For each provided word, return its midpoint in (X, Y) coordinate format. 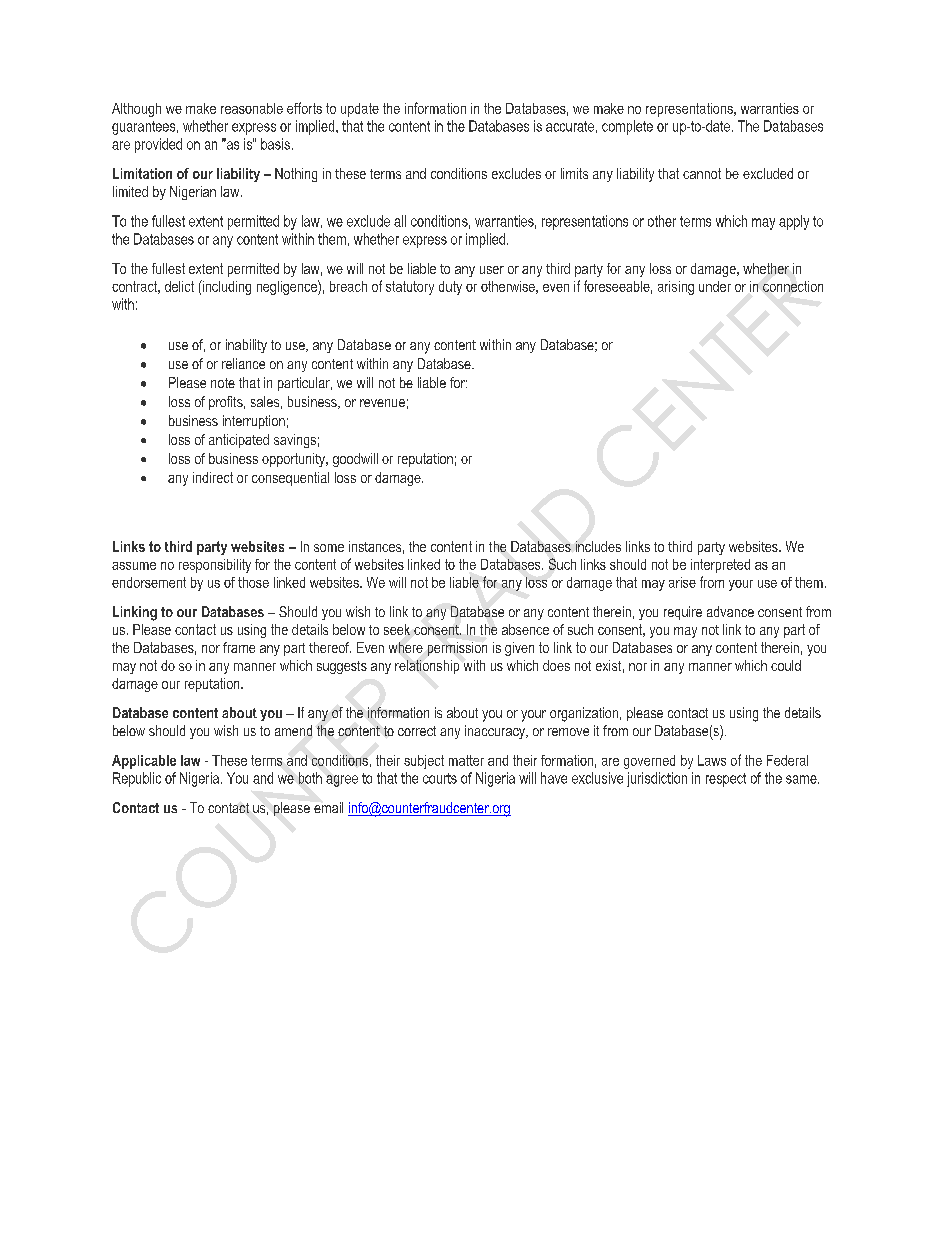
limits (574, 173)
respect (726, 780)
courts (440, 778)
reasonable (252, 108)
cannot (702, 173)
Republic (137, 779)
